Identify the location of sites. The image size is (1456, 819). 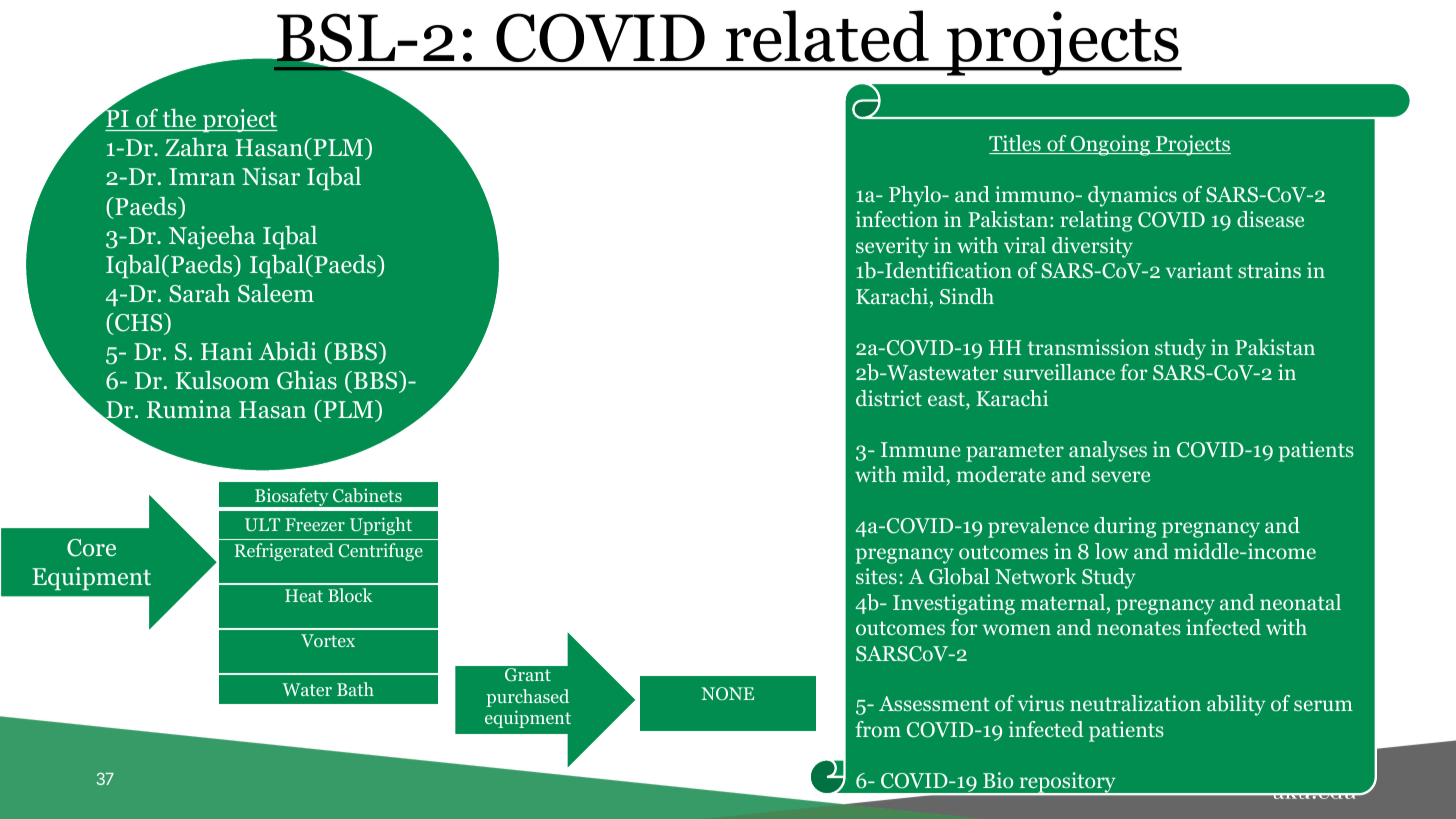
(876, 576).
